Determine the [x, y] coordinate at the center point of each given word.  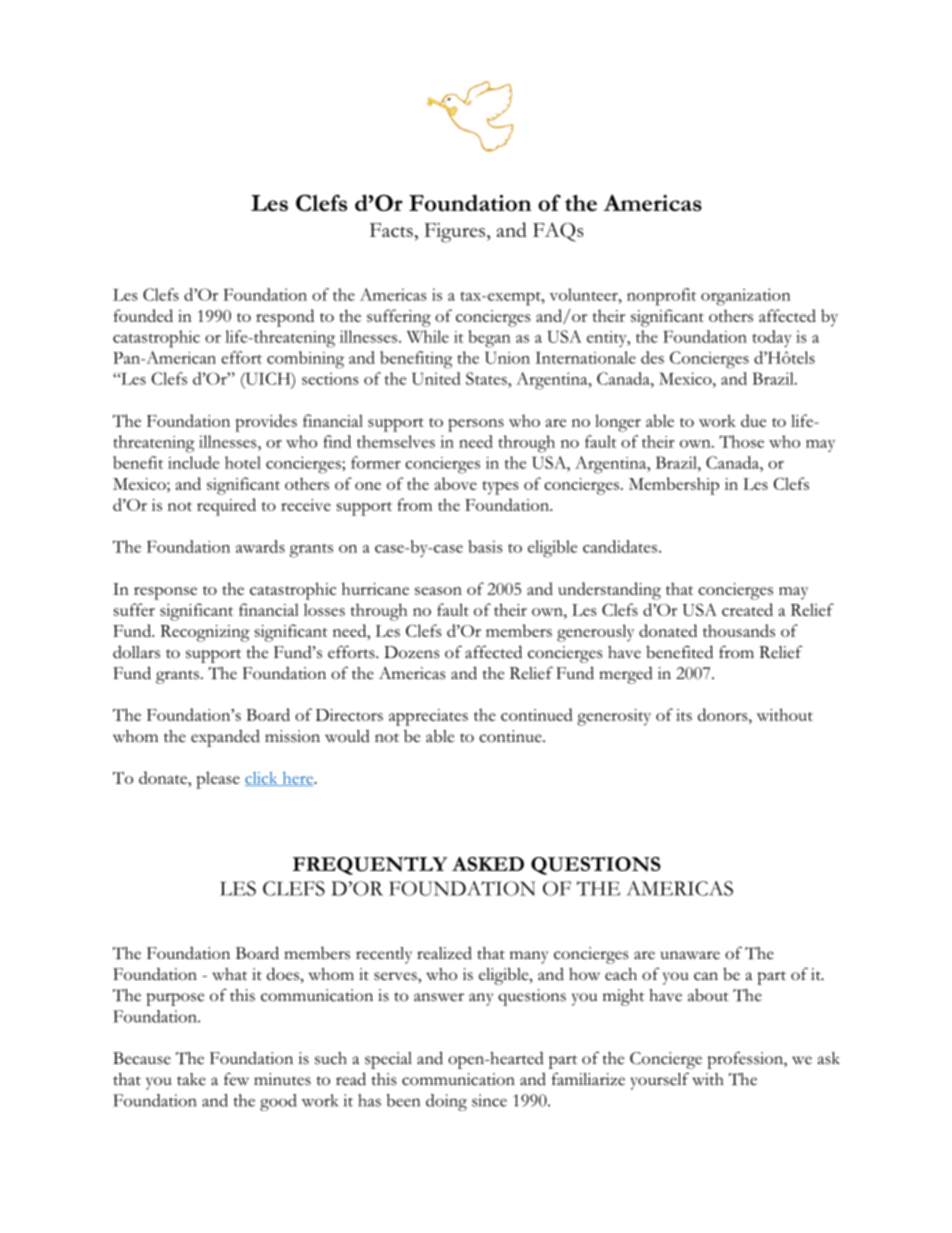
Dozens [411, 652]
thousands [739, 630]
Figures [455, 233]
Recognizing [205, 633]
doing [446, 1102]
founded [143, 315]
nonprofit [661, 297]
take [191, 1079]
